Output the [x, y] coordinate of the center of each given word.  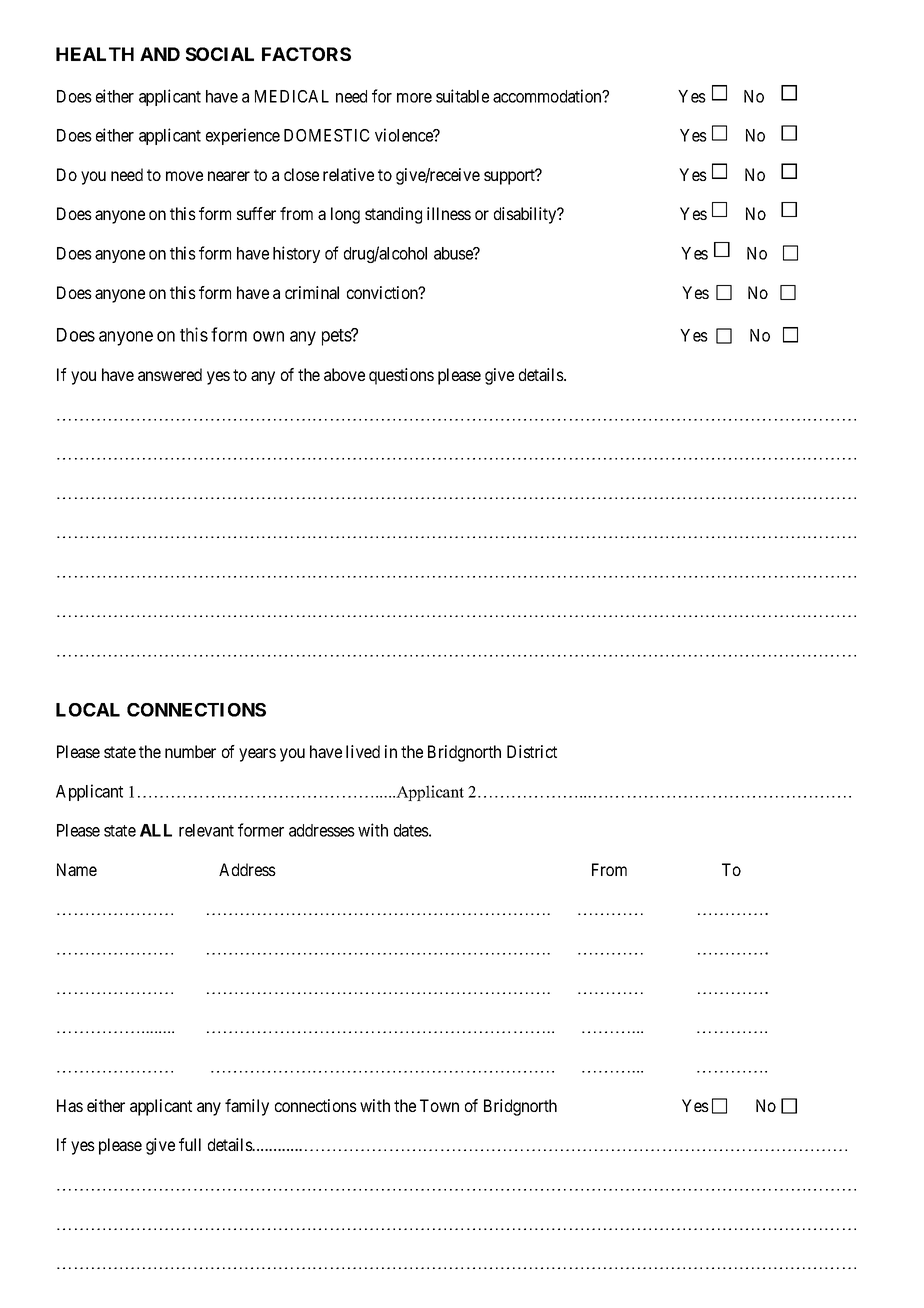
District [532, 751]
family [247, 1107]
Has [70, 1105]
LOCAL [88, 710]
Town [439, 1105]
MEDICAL [292, 96]
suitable [462, 96]
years [257, 755]
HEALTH [95, 54]
